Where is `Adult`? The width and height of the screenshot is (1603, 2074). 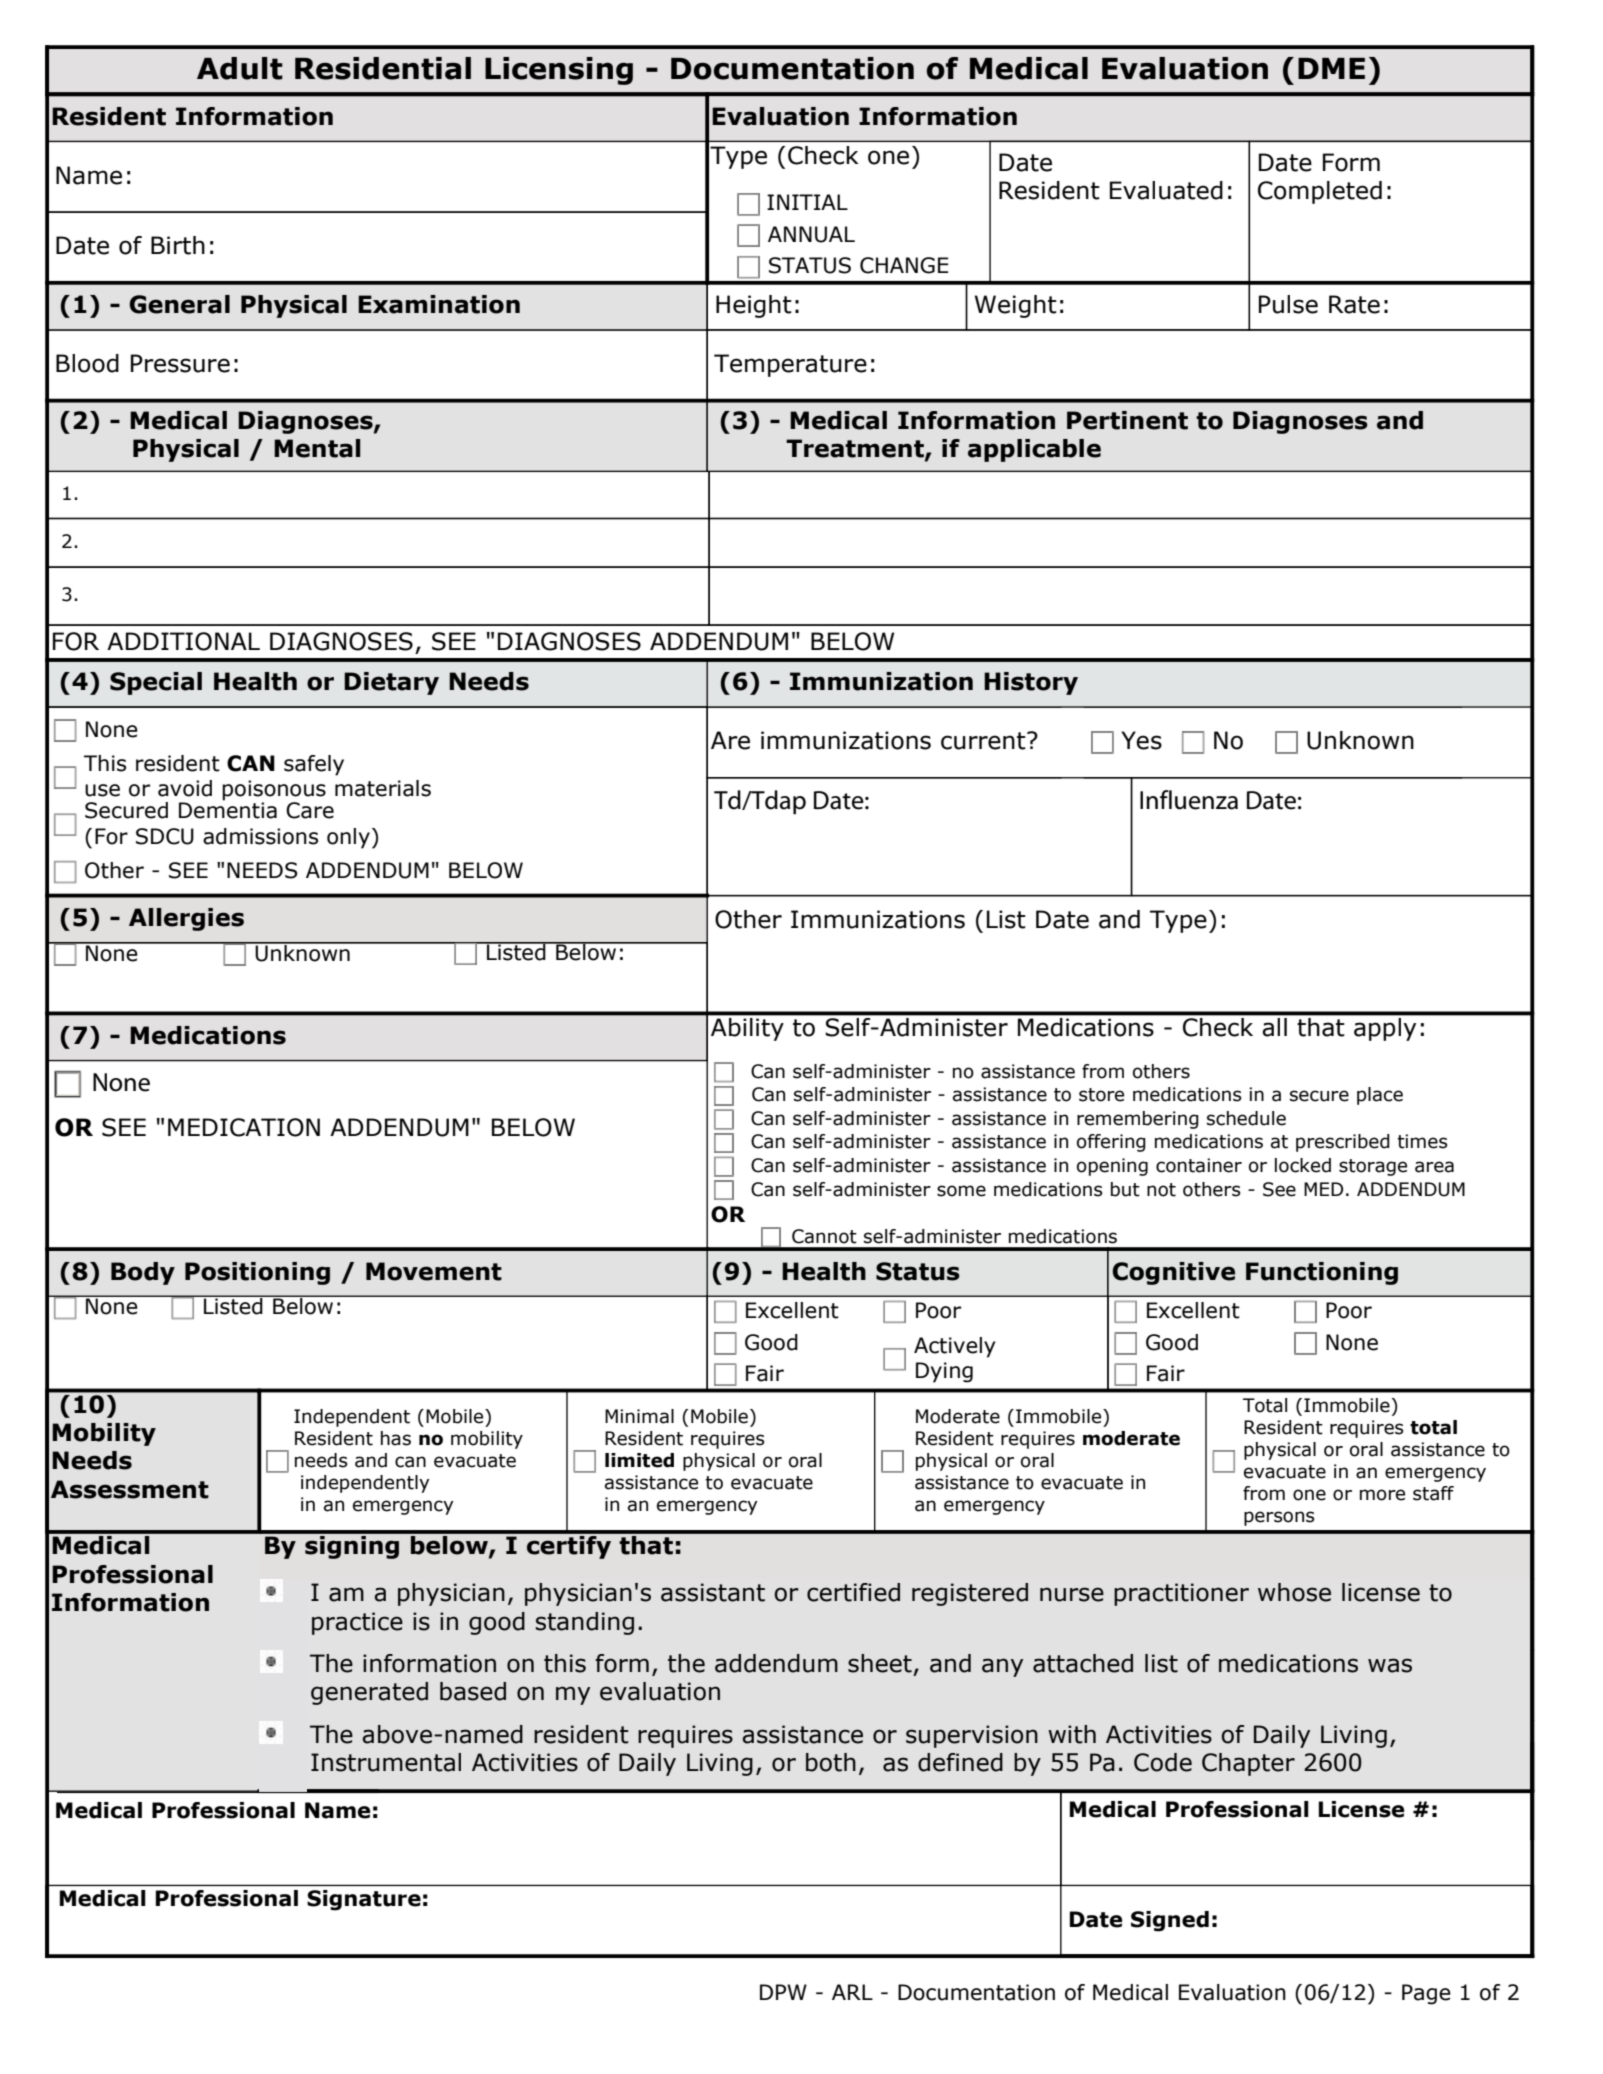 Adult is located at coordinates (240, 68).
